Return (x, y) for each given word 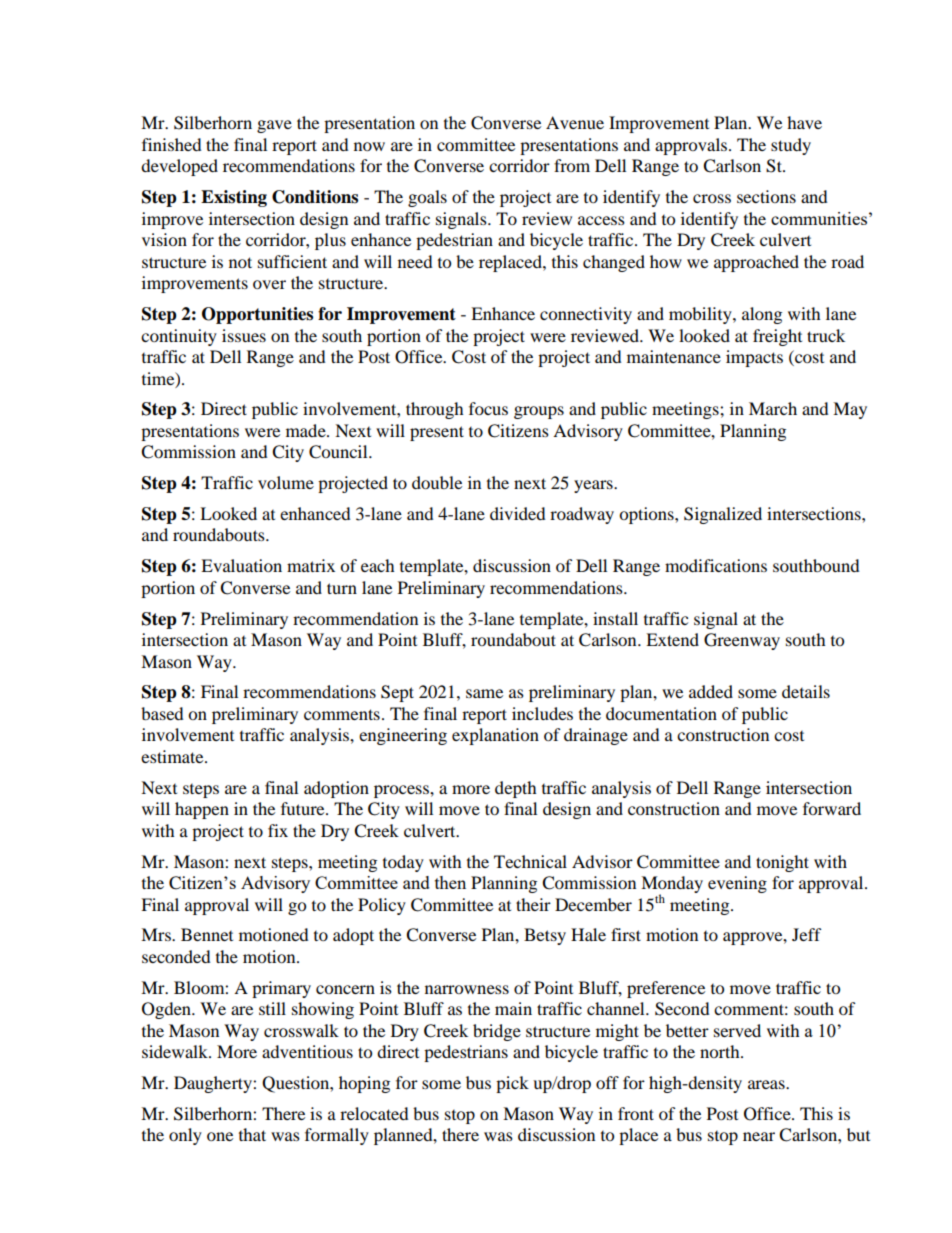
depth (516, 789)
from (572, 165)
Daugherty (214, 1084)
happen (202, 810)
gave (274, 126)
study (791, 146)
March (773, 408)
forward (832, 808)
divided (518, 513)
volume (286, 482)
